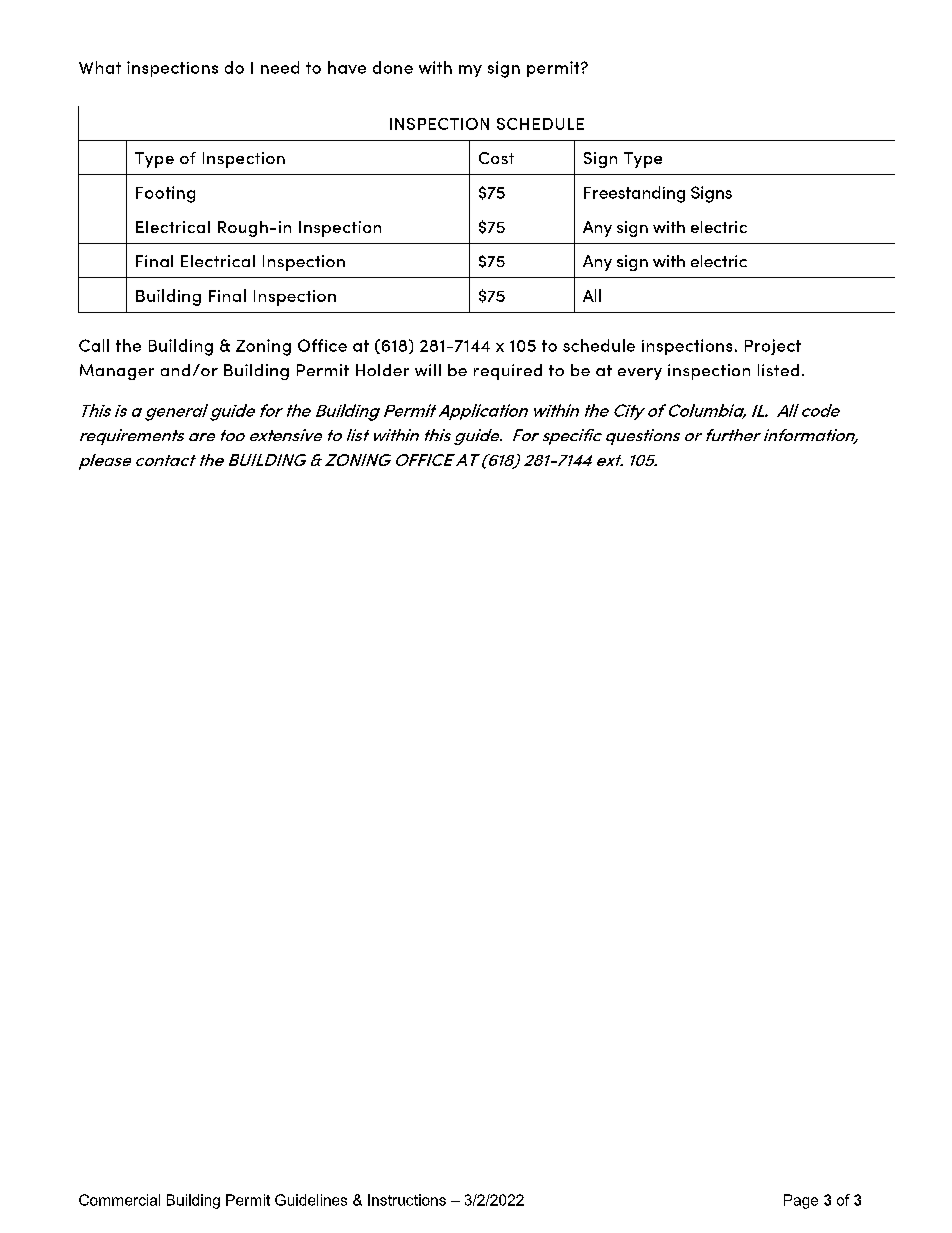 The width and height of the document is (952, 1233). I want to click on Instructions, so click(407, 1200).
